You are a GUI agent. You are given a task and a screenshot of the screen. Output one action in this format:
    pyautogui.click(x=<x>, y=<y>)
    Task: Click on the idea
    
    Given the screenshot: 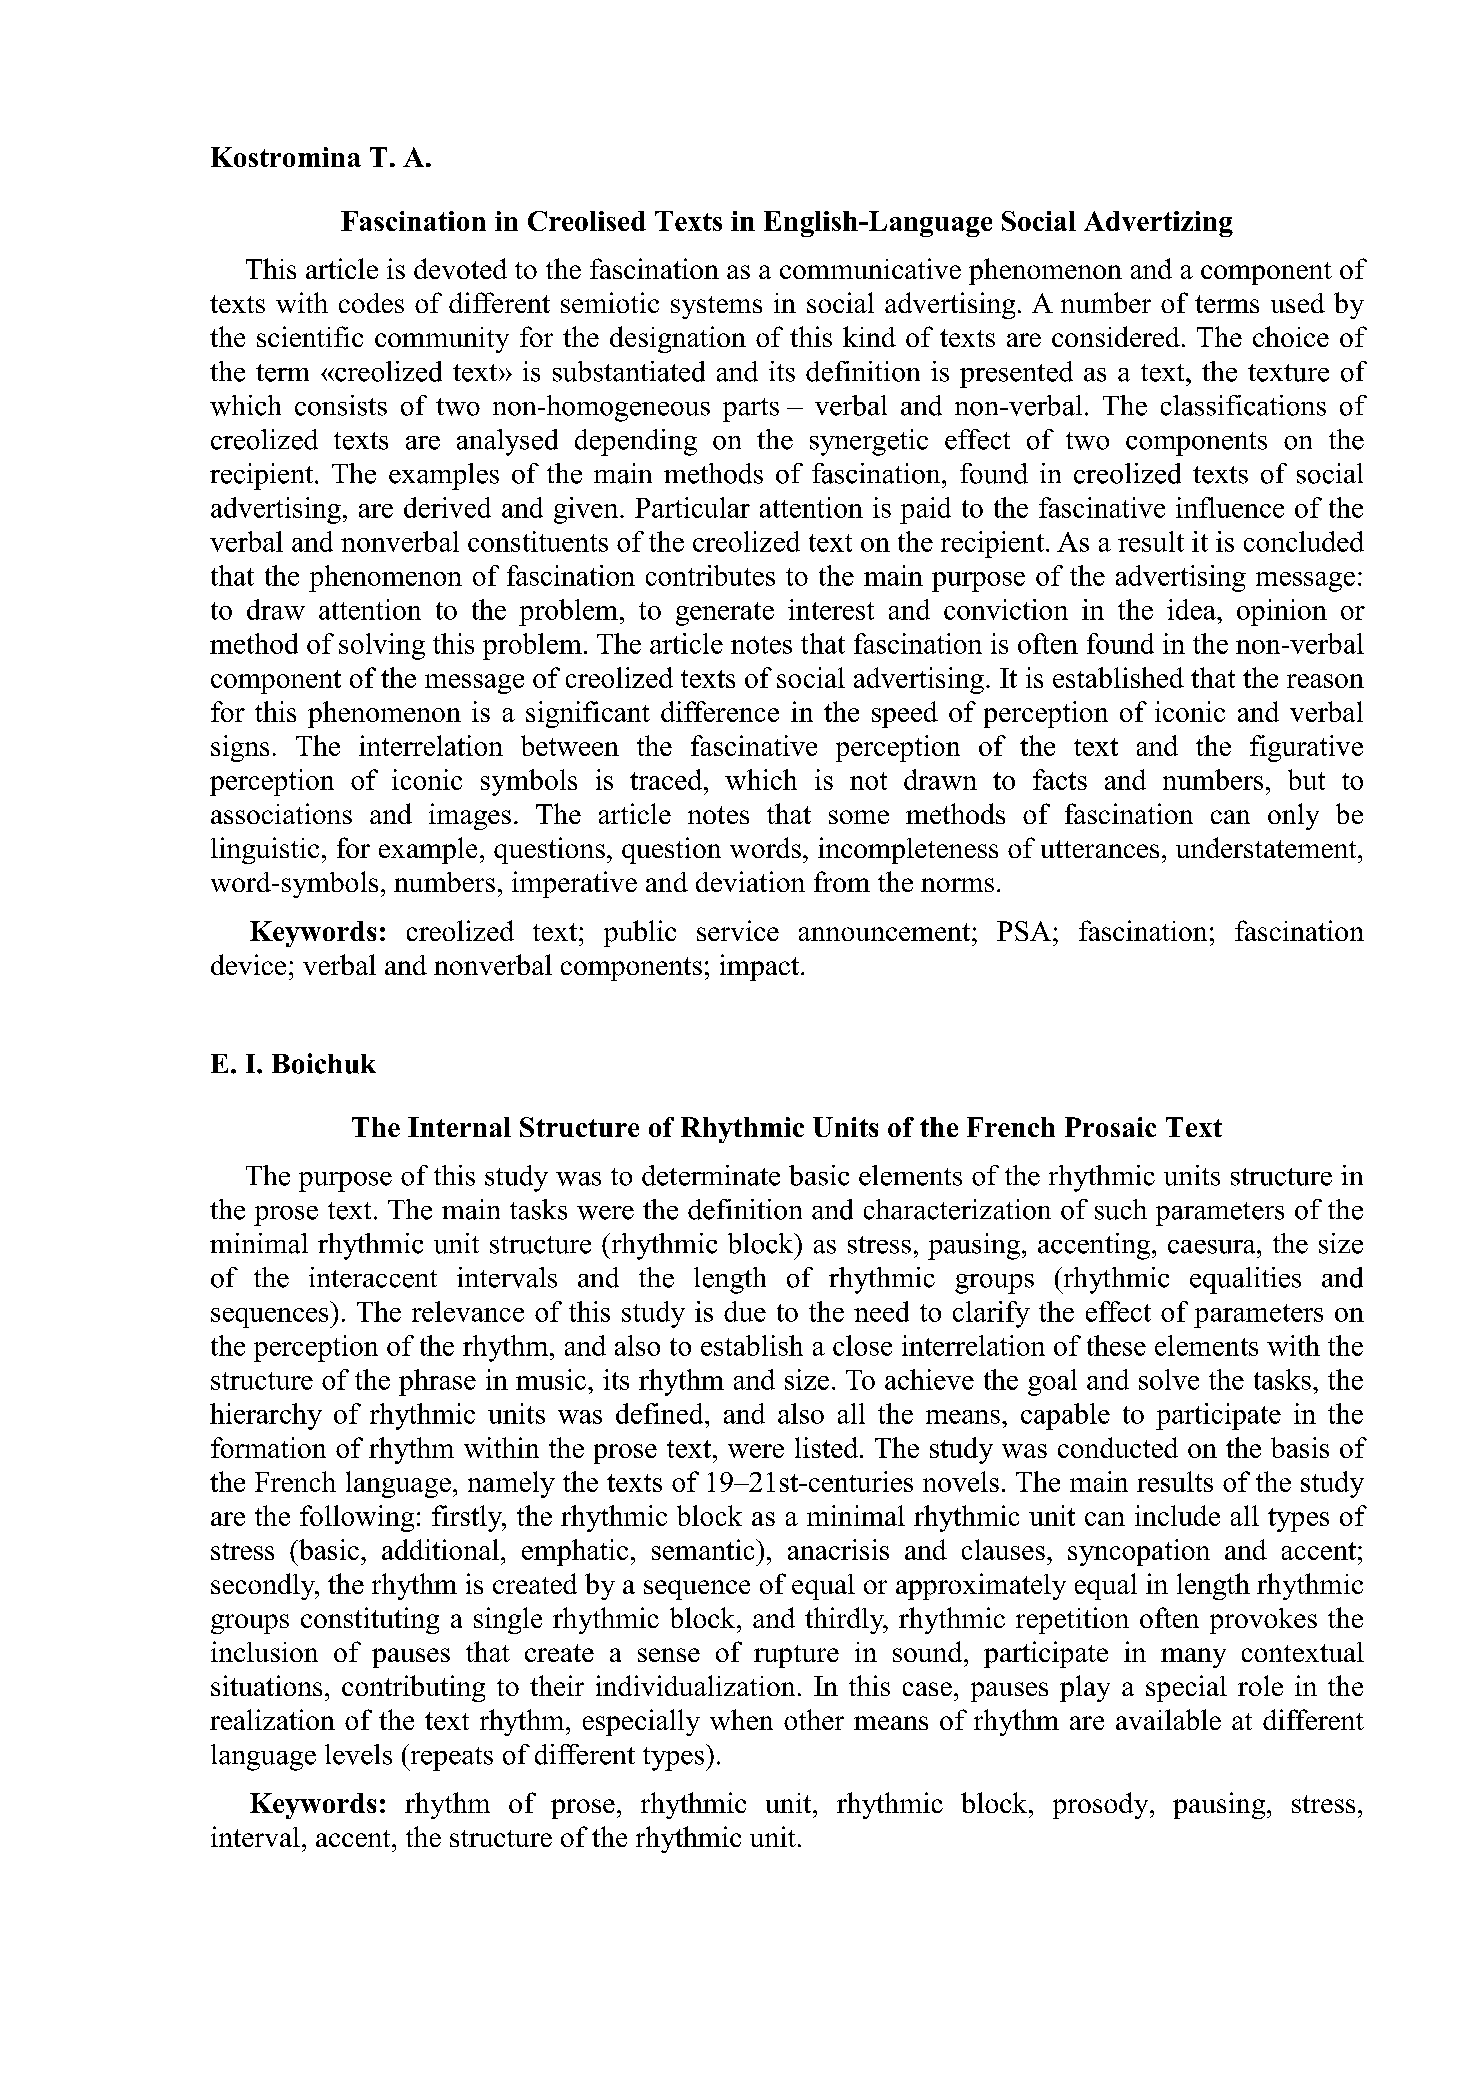 What is the action you would take?
    pyautogui.click(x=1192, y=609)
